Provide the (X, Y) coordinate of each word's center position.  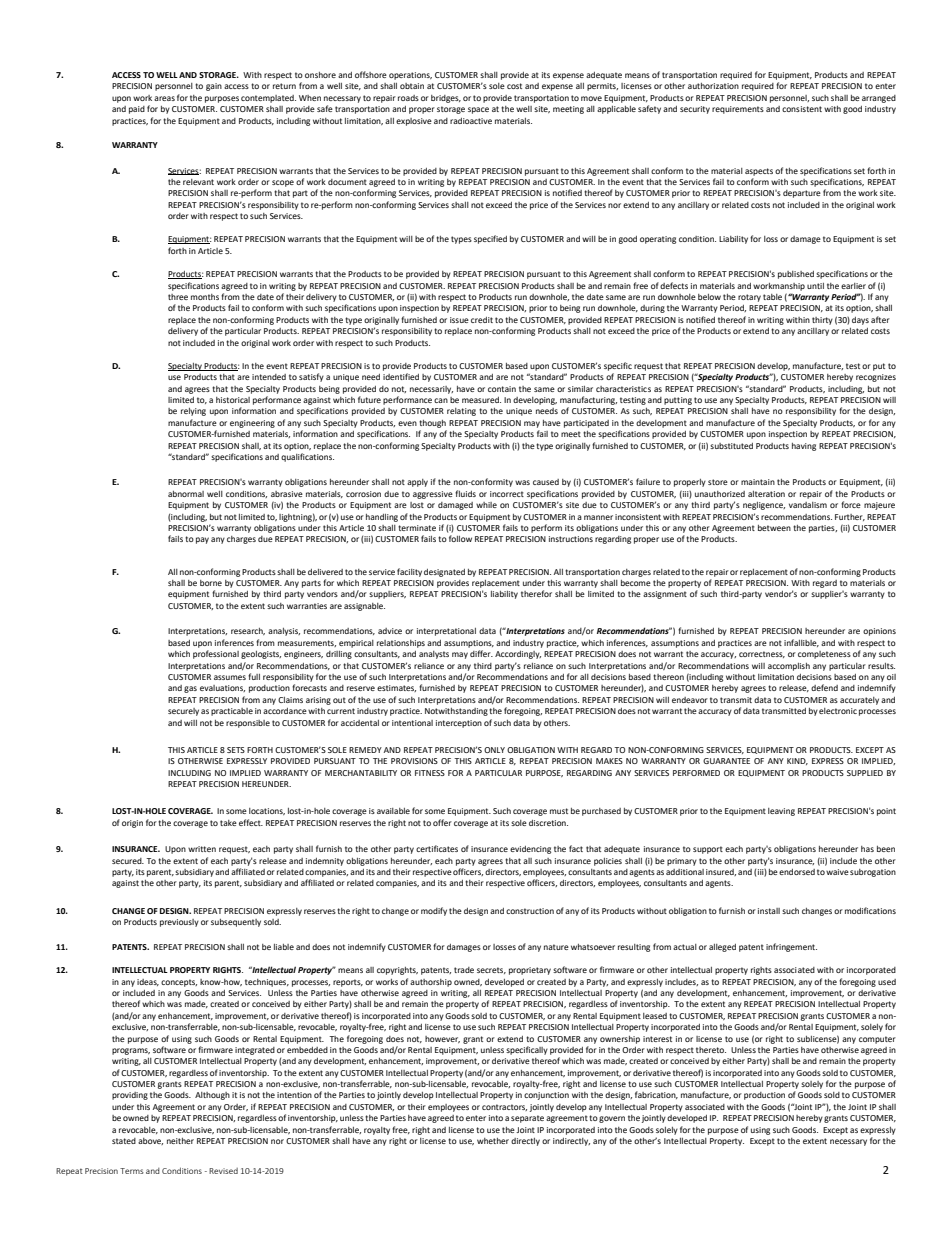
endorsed (797, 872)
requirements (738, 110)
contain (502, 389)
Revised (223, 1171)
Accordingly (518, 655)
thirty (822, 321)
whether (493, 1141)
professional (216, 654)
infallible (801, 643)
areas (164, 98)
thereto (711, 1050)
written (202, 849)
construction (530, 911)
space (478, 110)
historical (233, 400)
